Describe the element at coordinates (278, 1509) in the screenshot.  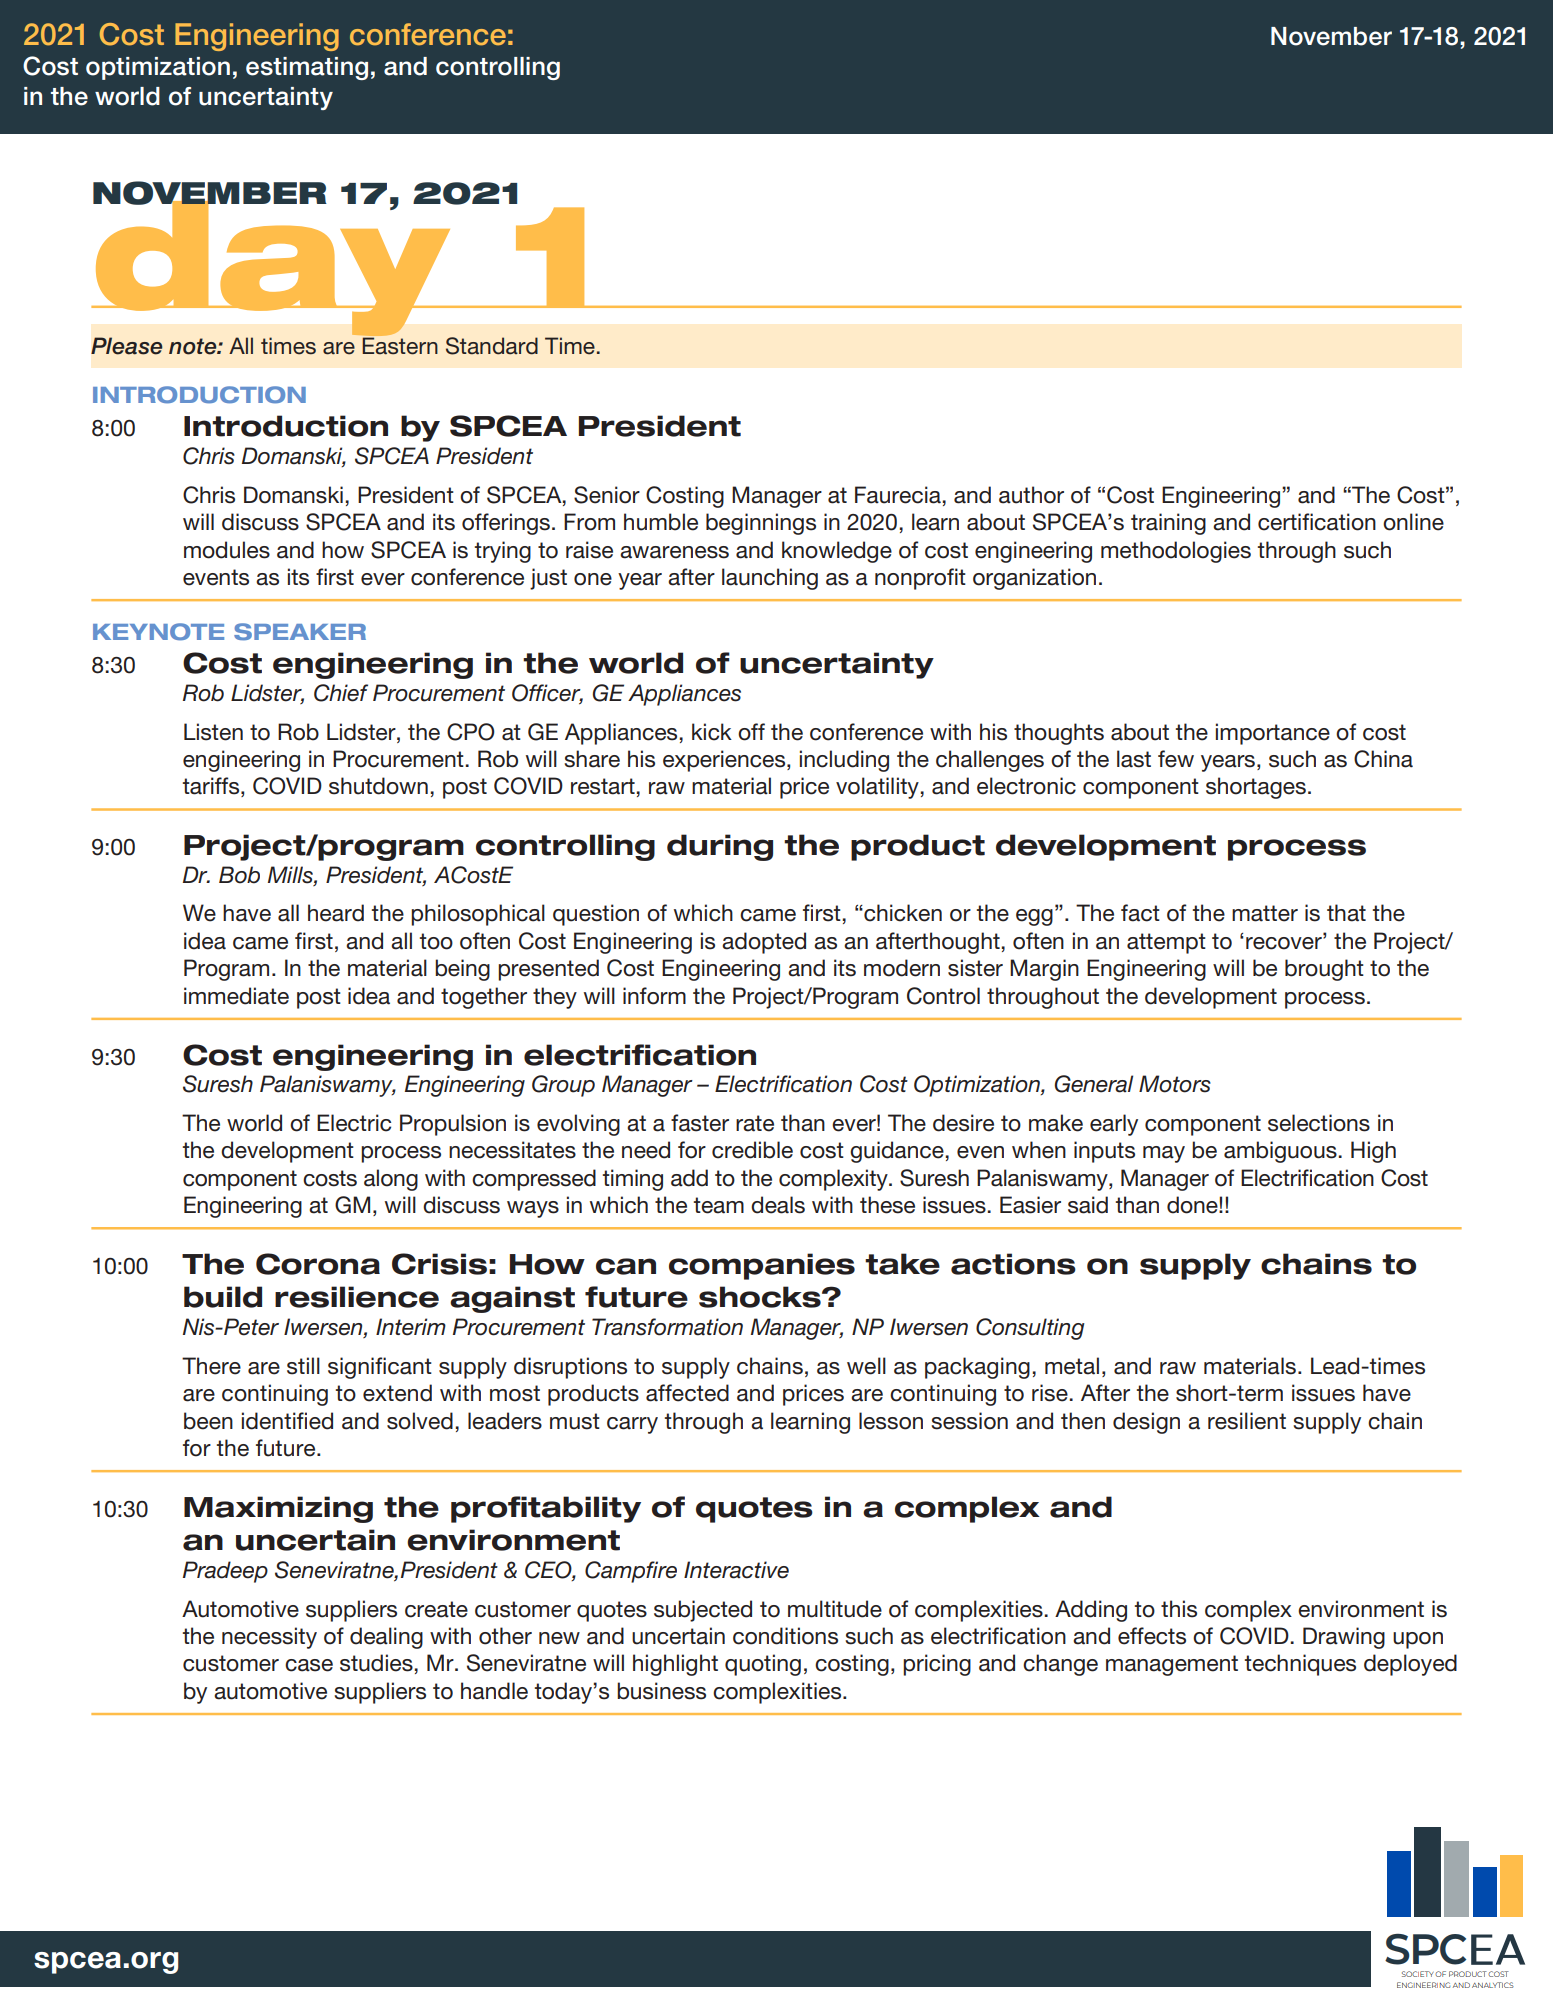
I see `Maximizing` at that location.
